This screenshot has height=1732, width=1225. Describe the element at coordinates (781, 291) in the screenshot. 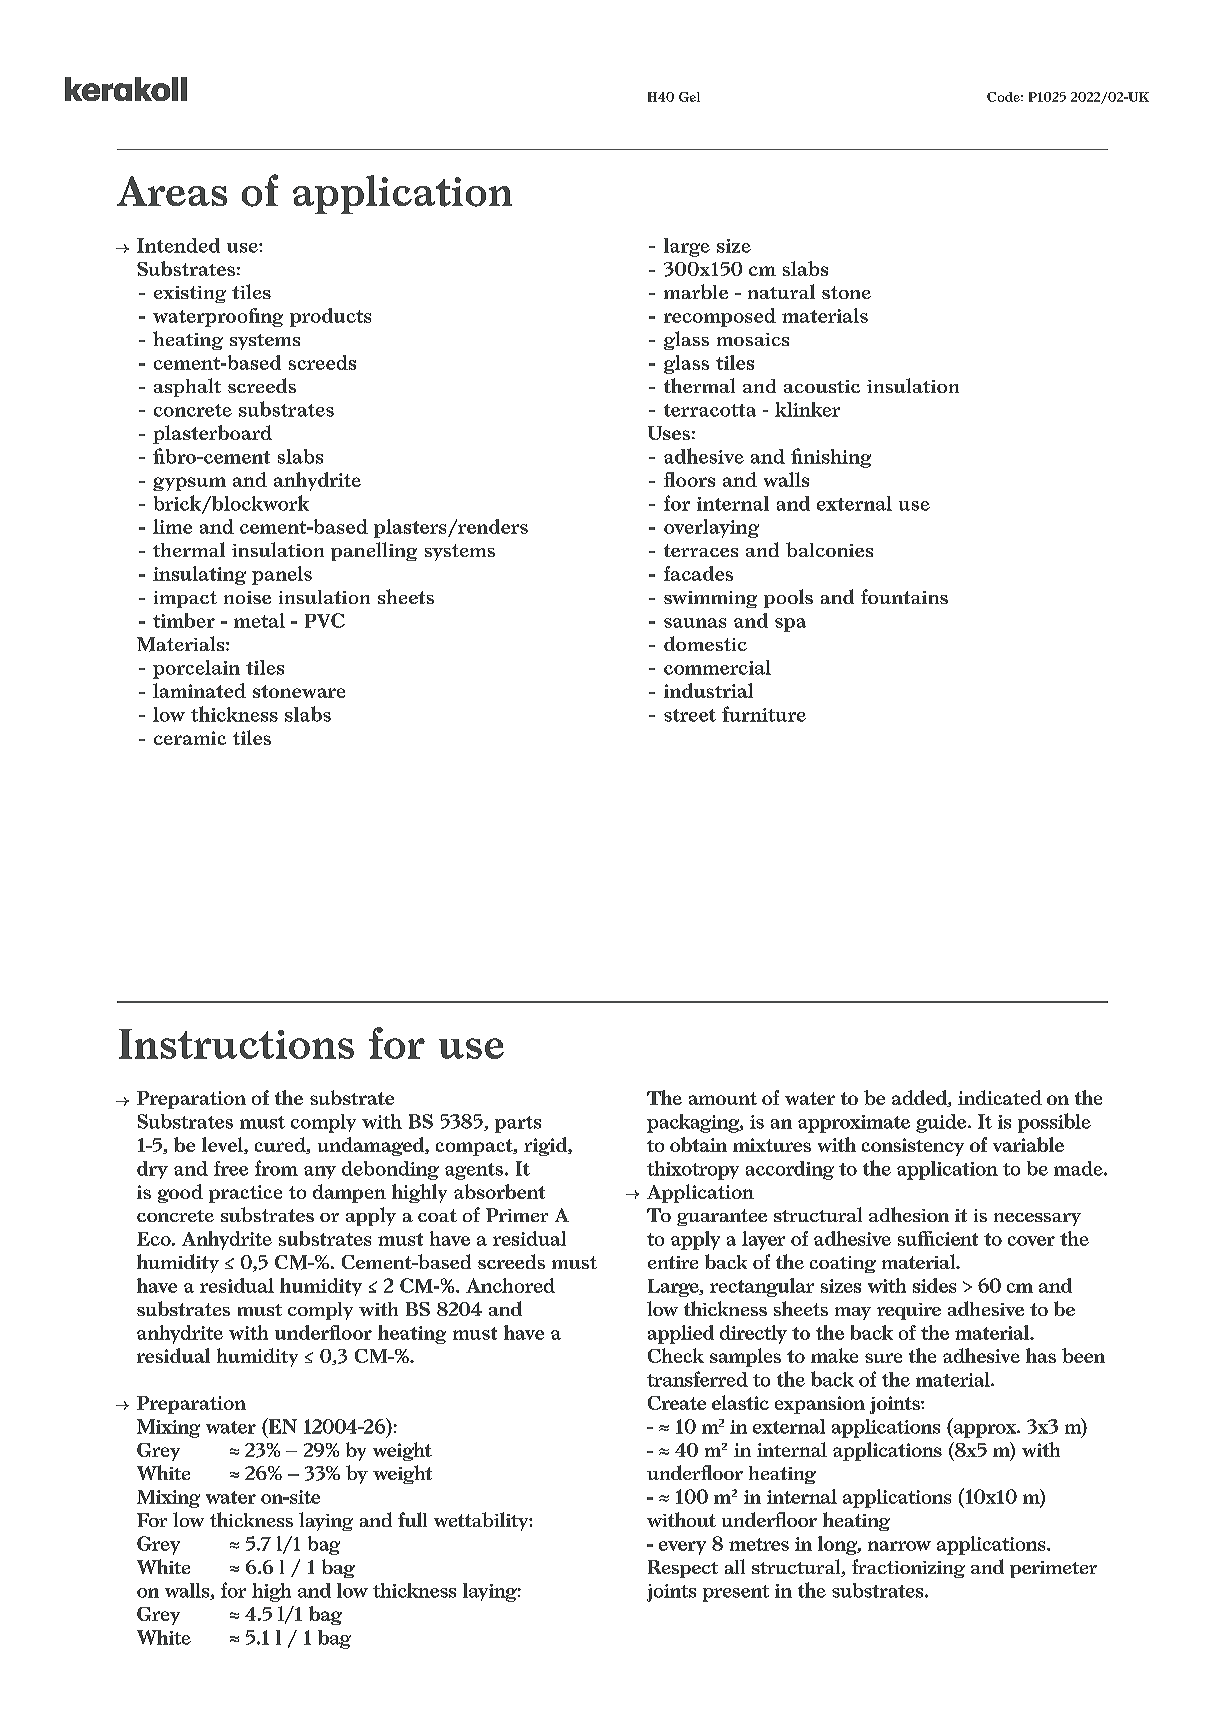

I see `natural` at that location.
